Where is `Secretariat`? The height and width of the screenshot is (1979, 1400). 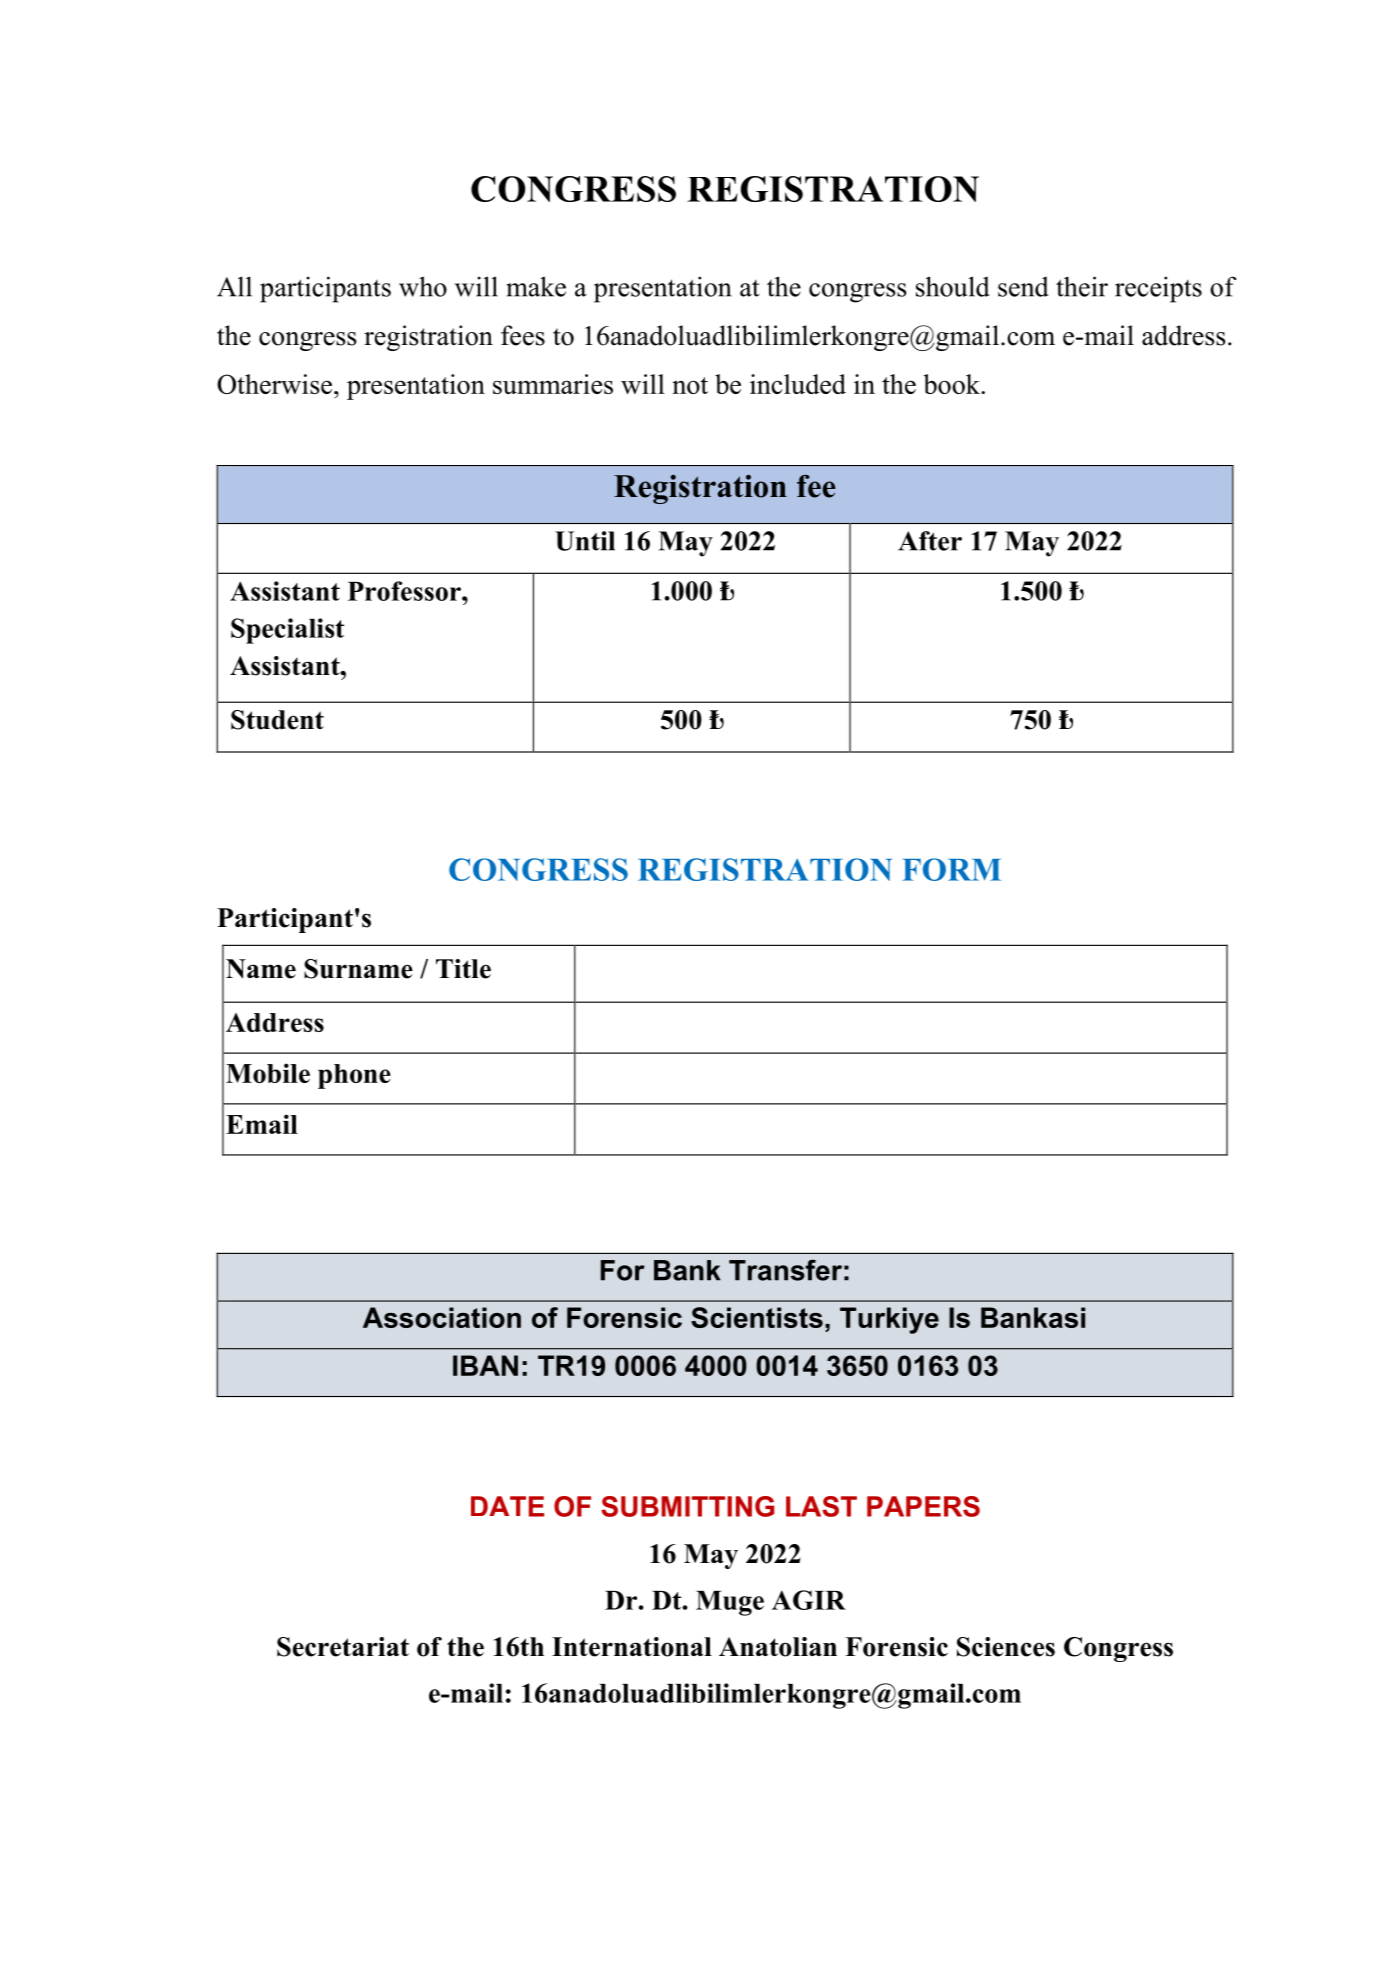
Secretariat is located at coordinates (343, 1647).
